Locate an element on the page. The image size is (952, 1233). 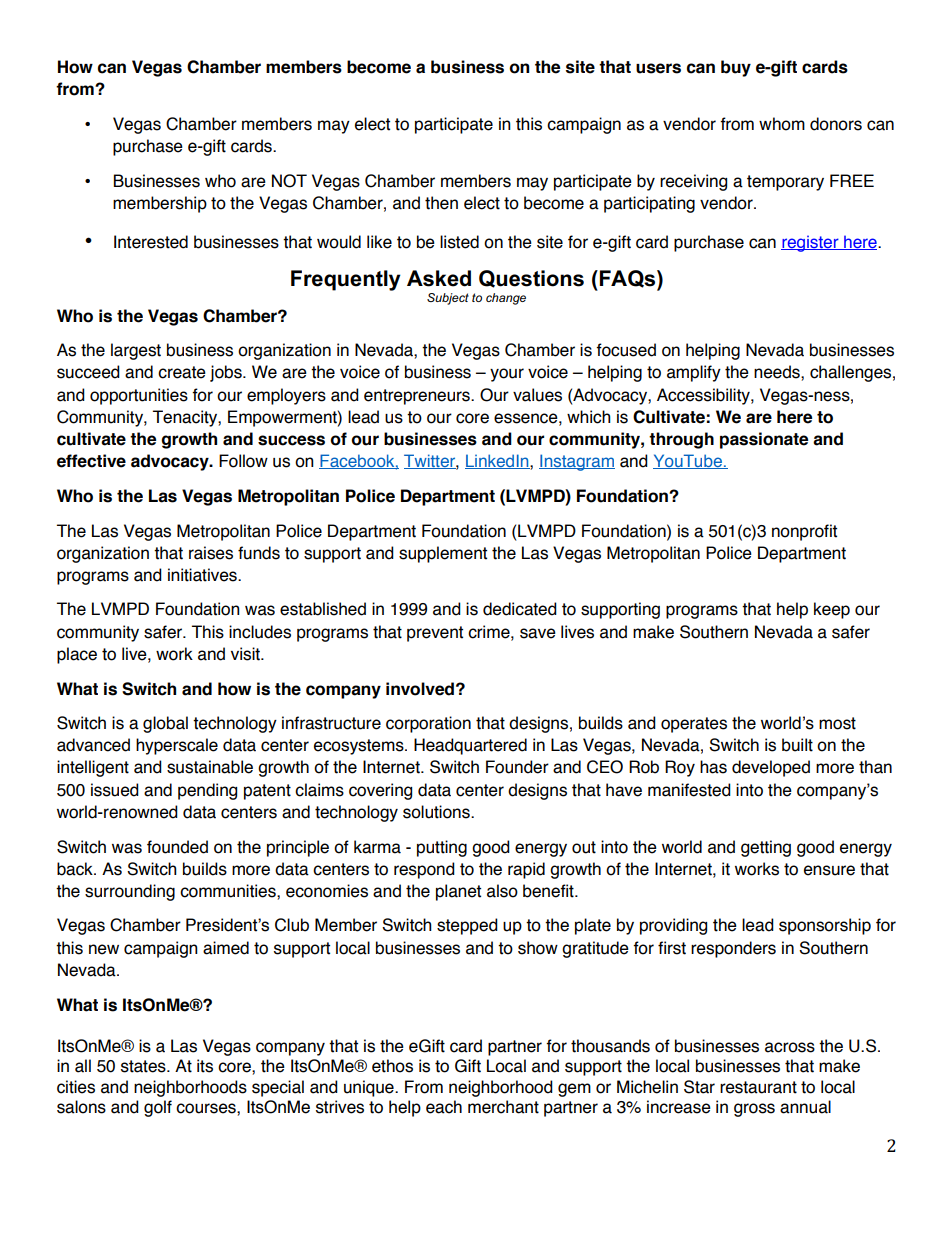
putting is located at coordinates (442, 848).
